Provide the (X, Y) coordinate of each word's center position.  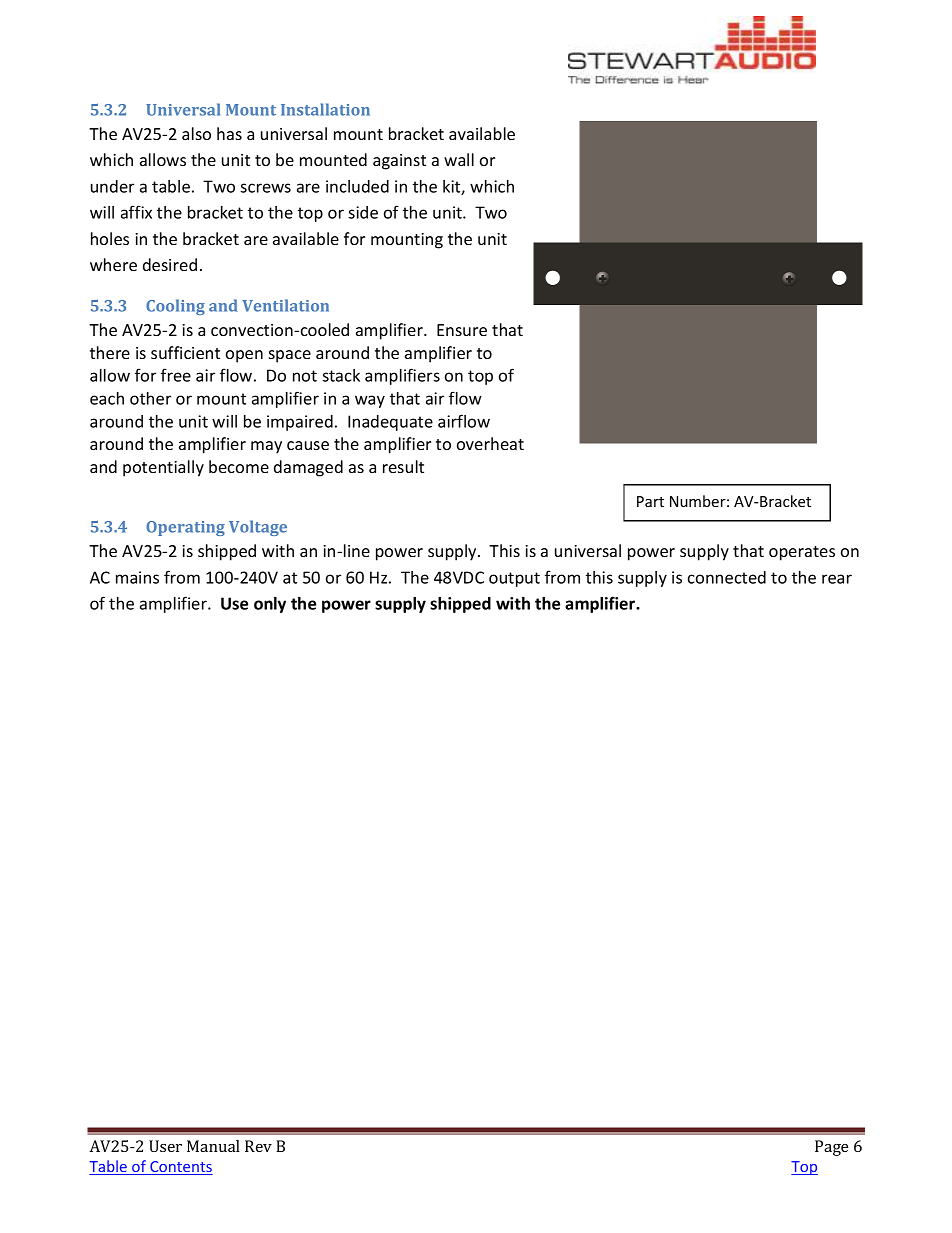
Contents (180, 1168)
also (196, 133)
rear (837, 579)
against (399, 162)
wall (459, 159)
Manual (213, 1146)
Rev (258, 1146)
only (270, 605)
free (176, 375)
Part (650, 501)
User (165, 1146)
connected (727, 577)
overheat (490, 443)
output (514, 579)
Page (831, 1148)
